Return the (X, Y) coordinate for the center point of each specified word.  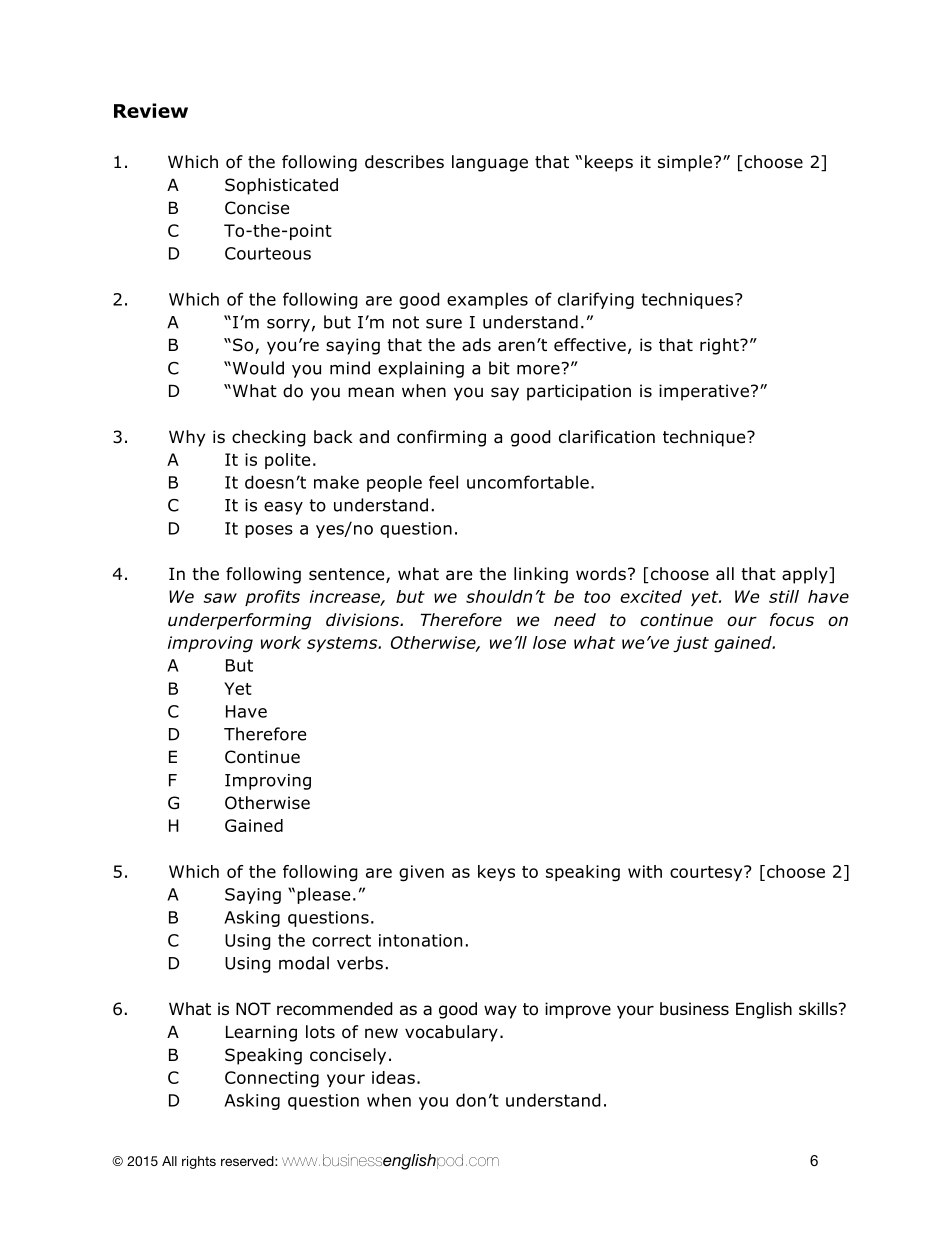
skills (819, 1008)
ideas (393, 1077)
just (691, 644)
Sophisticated (281, 186)
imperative (704, 392)
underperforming (239, 621)
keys (496, 873)
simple (685, 163)
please (323, 895)
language (490, 163)
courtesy (707, 873)
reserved (248, 1161)
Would (257, 368)
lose (549, 642)
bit (499, 368)
